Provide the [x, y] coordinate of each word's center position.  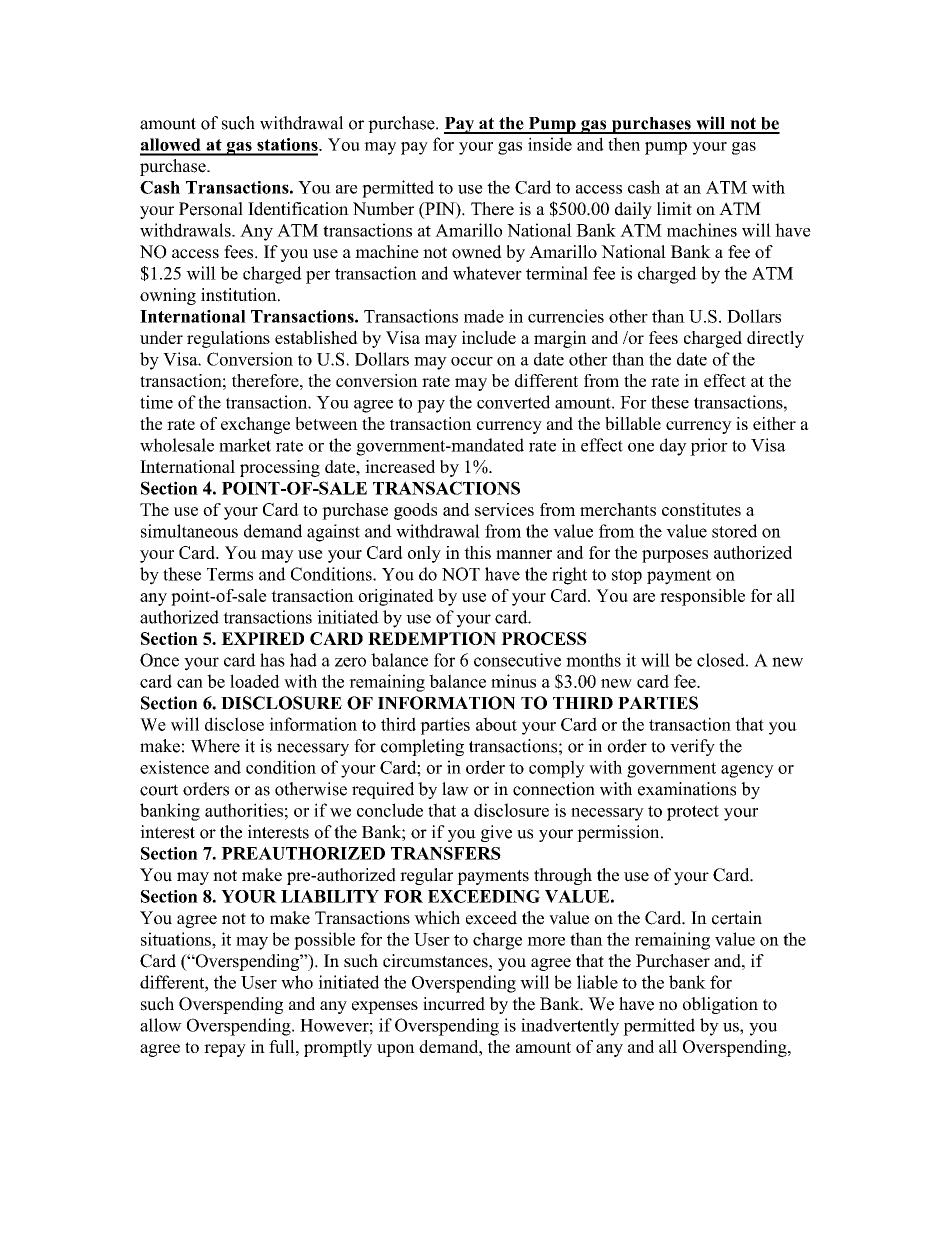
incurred [454, 1004]
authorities [244, 810]
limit [674, 208]
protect [693, 813]
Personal [211, 209]
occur [472, 361]
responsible [702, 597]
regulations [228, 339]
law [455, 789]
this [477, 552]
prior [709, 447]
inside [550, 144]
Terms [230, 574]
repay [225, 1050]
